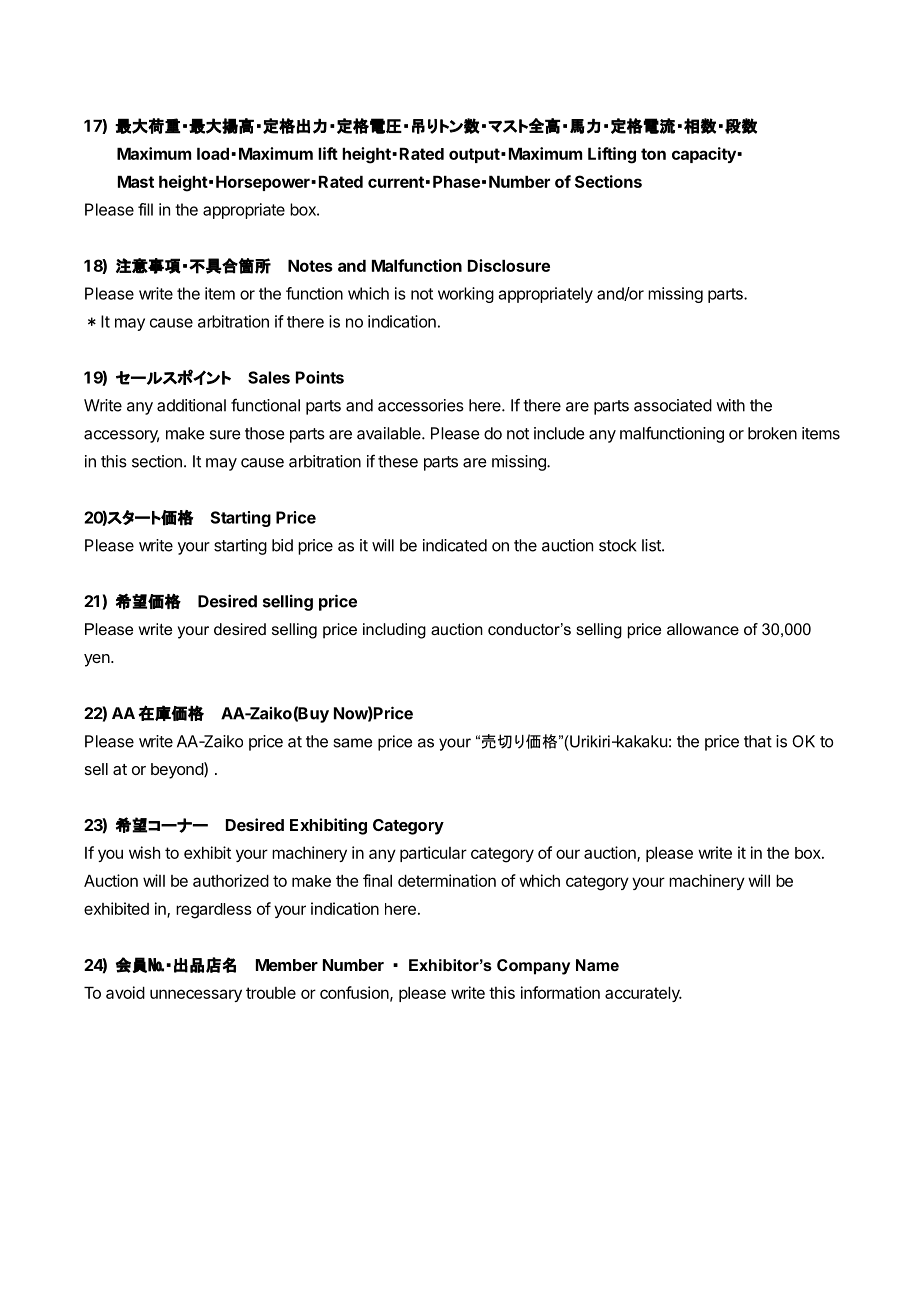 Image resolution: width=924 pixels, height=1308 pixels. I want to click on Notes, so click(310, 266).
